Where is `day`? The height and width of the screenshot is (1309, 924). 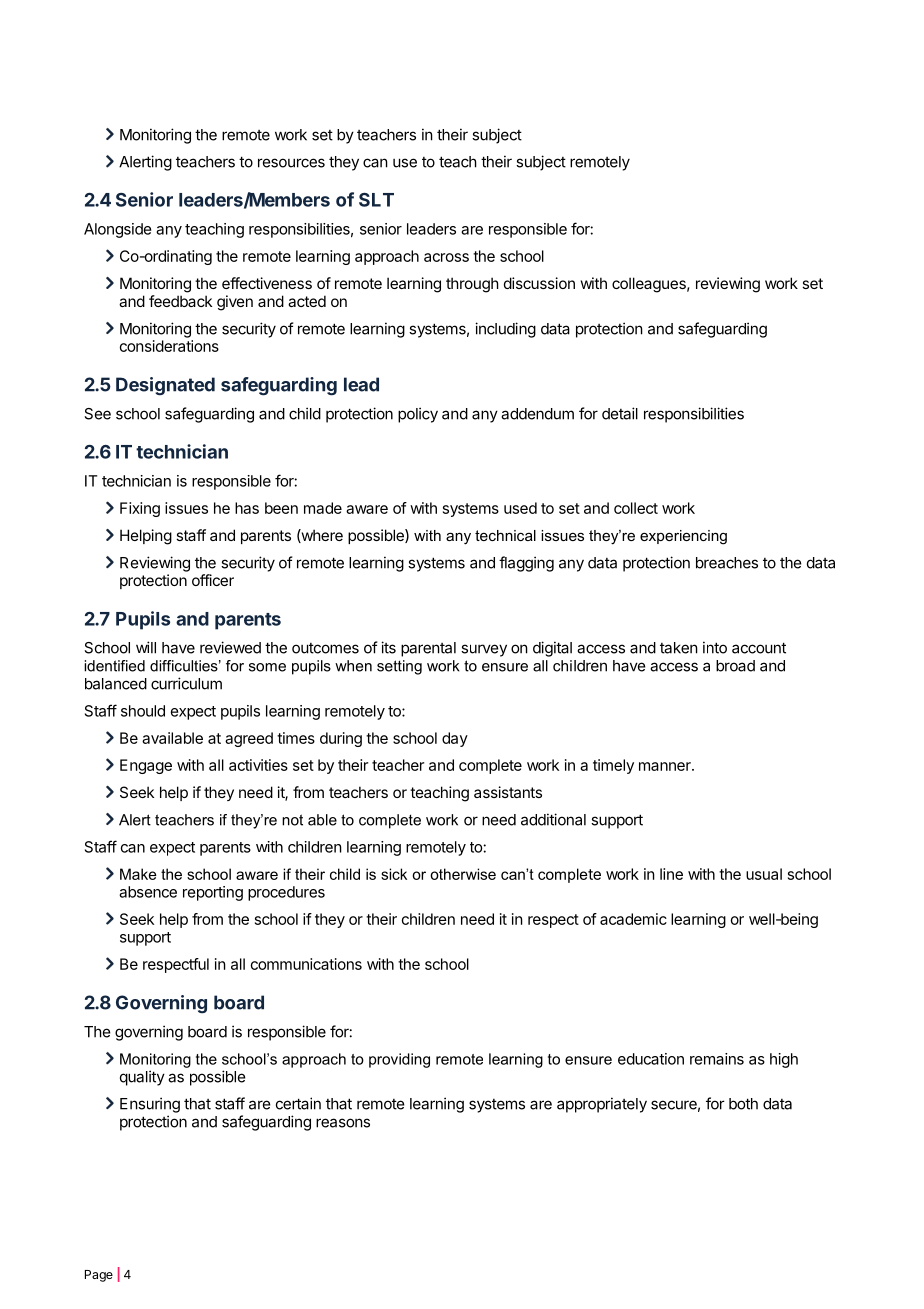
day is located at coordinates (455, 739).
